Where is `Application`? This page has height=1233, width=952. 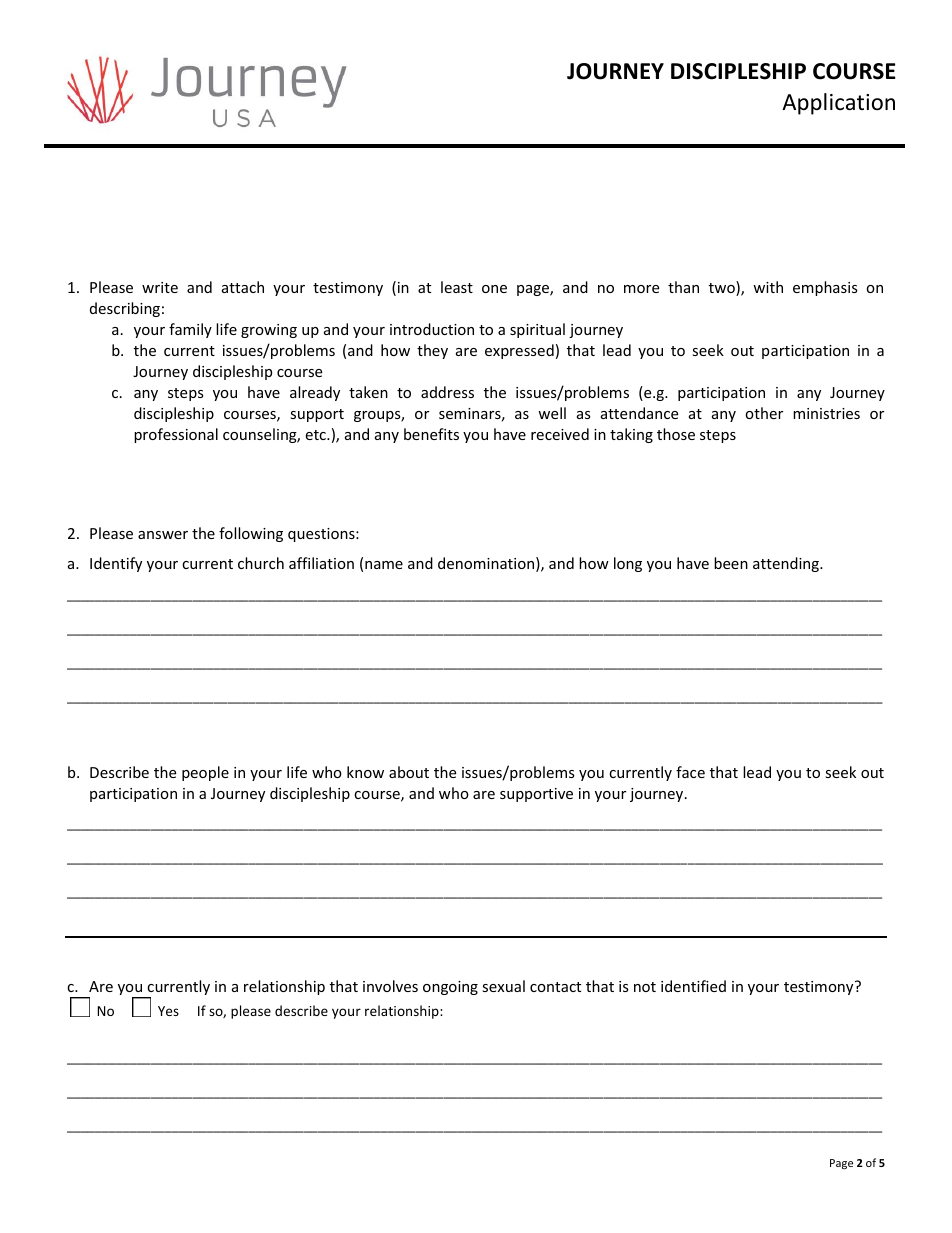 Application is located at coordinates (838, 104).
